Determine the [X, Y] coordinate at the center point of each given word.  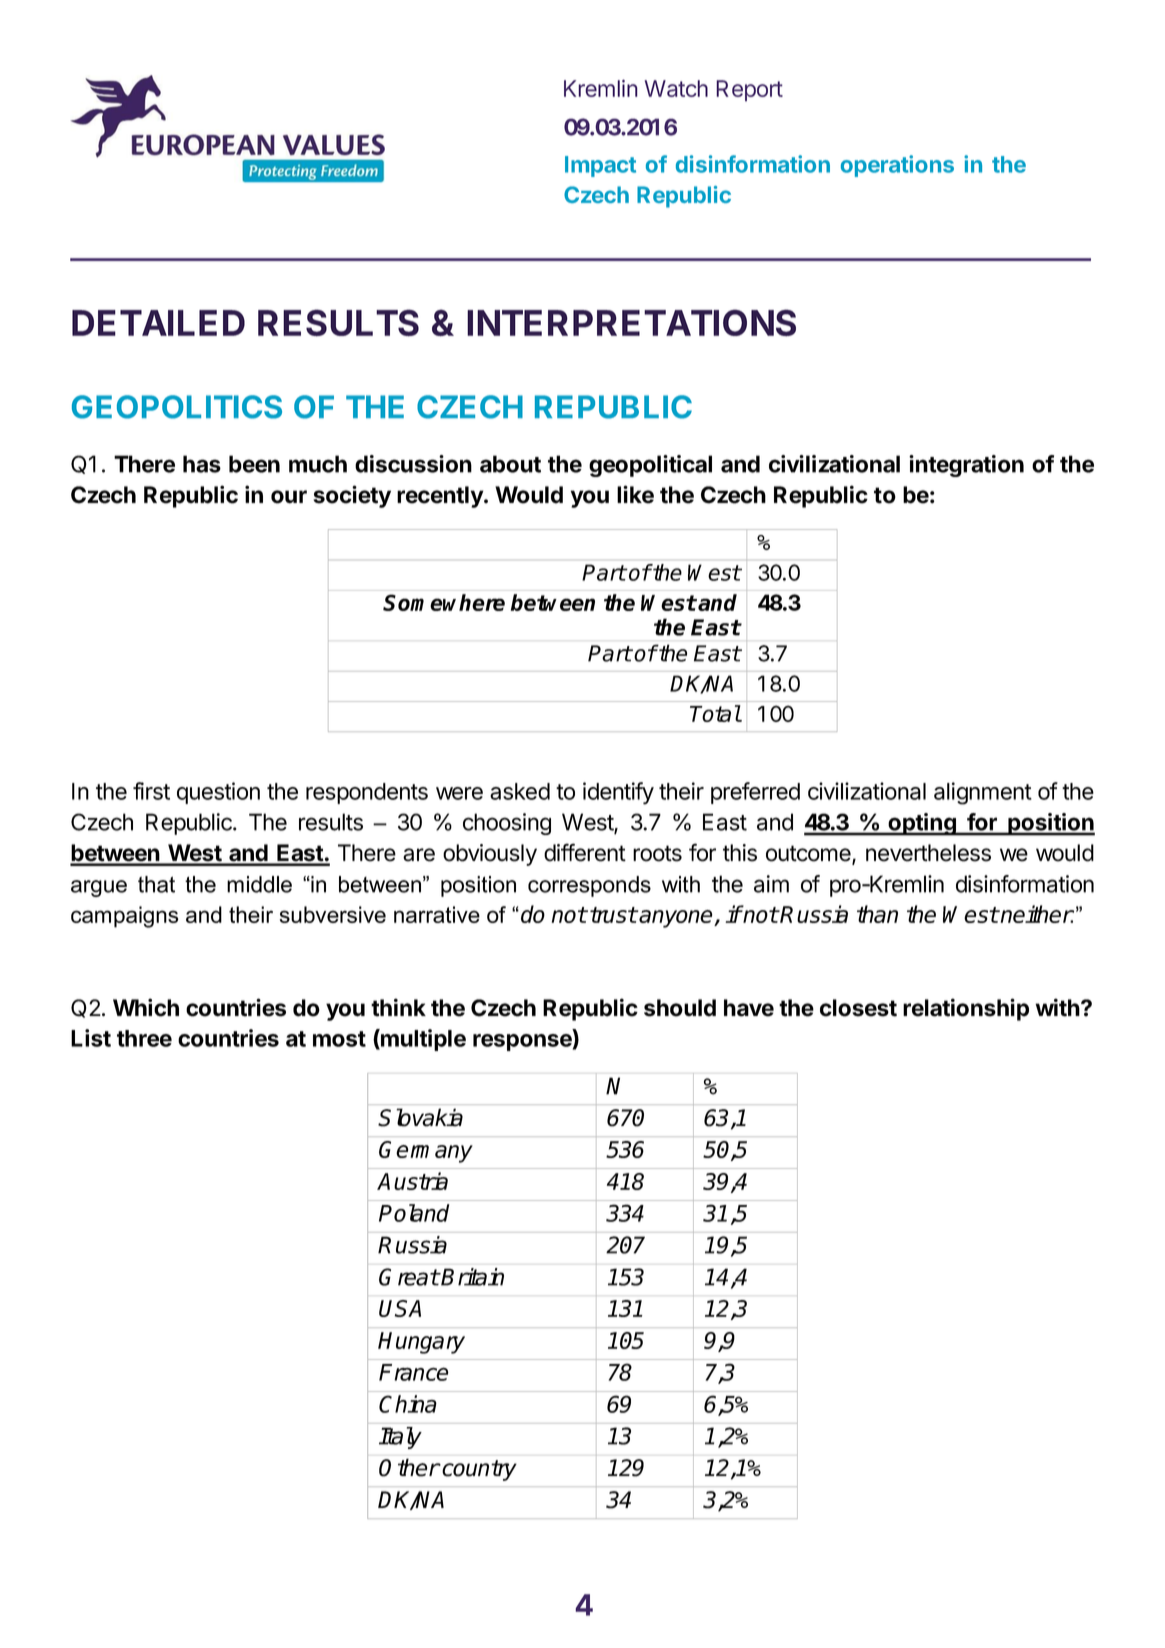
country [478, 1470]
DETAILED [158, 323]
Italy [400, 1438]
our [289, 497]
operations [897, 166]
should [680, 1008]
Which [146, 1007]
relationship [966, 1009]
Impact [600, 166]
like [635, 494]
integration [966, 466]
